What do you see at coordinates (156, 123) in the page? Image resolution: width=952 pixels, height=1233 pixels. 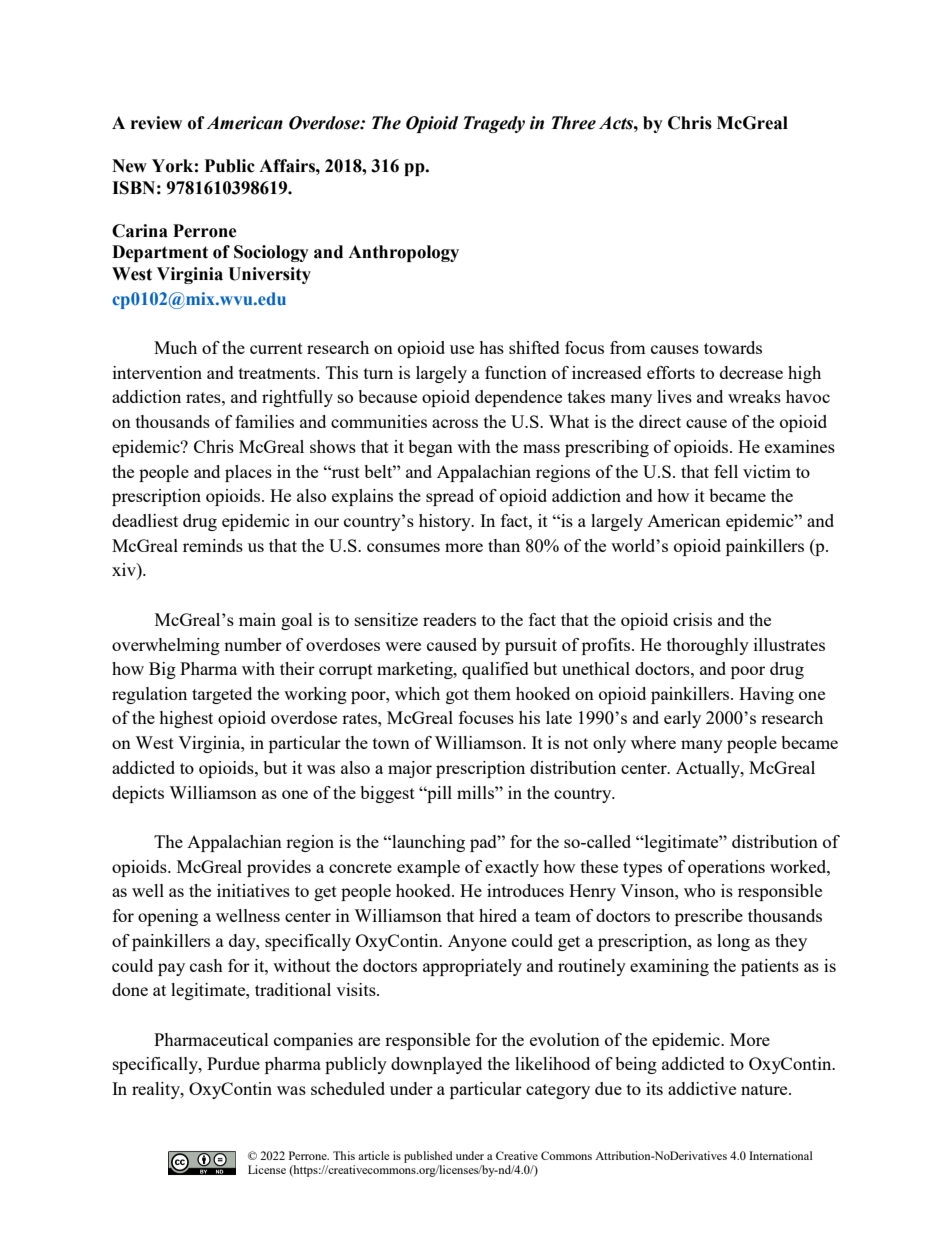 I see `review` at bounding box center [156, 123].
